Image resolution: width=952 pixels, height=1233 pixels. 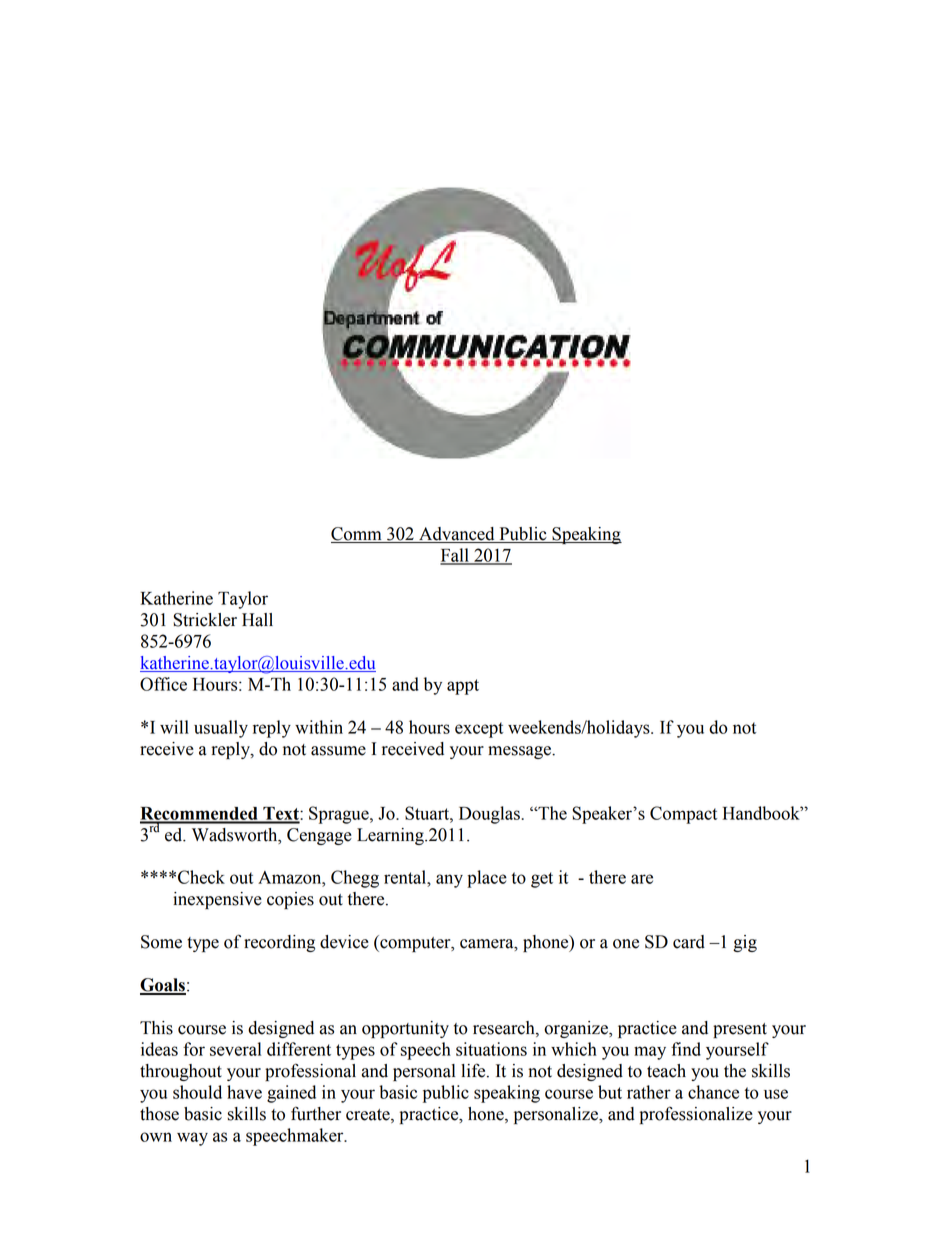 I want to click on Goals, so click(x=163, y=986).
